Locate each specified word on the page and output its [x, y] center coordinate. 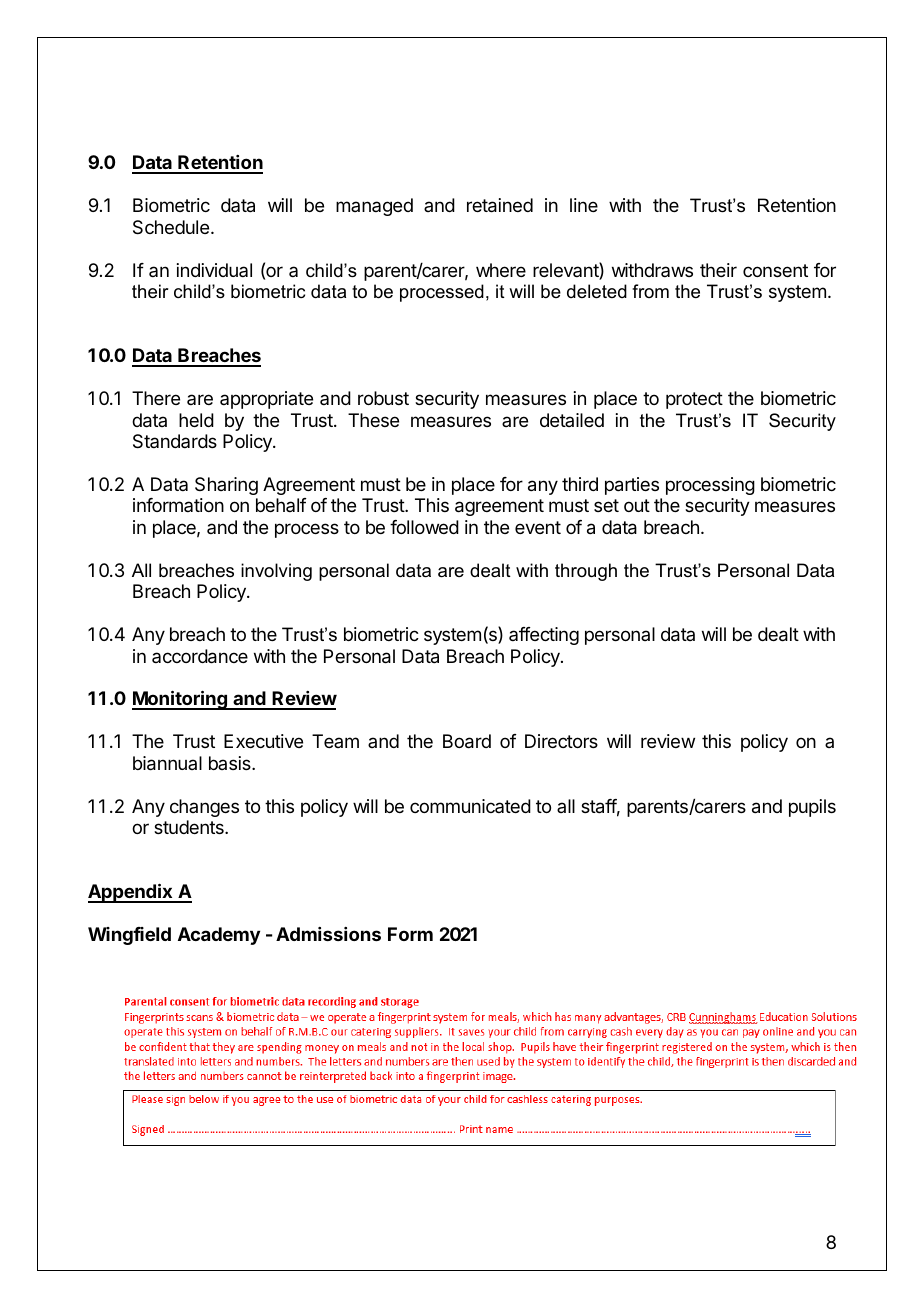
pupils [812, 808]
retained [500, 205]
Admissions [328, 934]
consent [775, 270]
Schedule [171, 227]
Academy [219, 936]
